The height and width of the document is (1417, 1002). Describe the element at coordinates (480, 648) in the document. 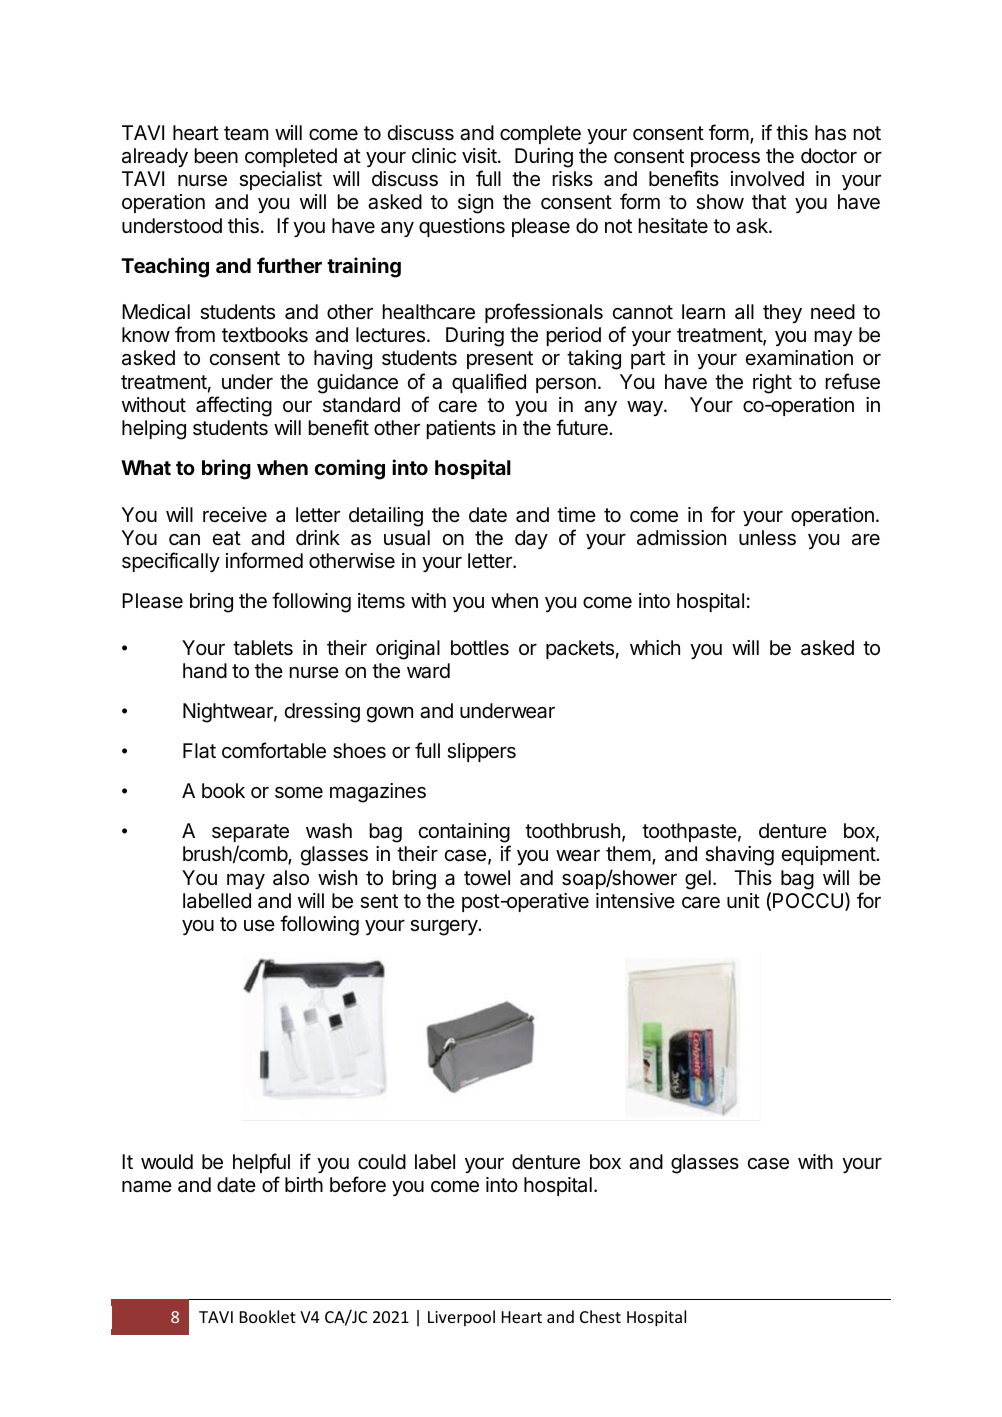

I see `bottles` at that location.
